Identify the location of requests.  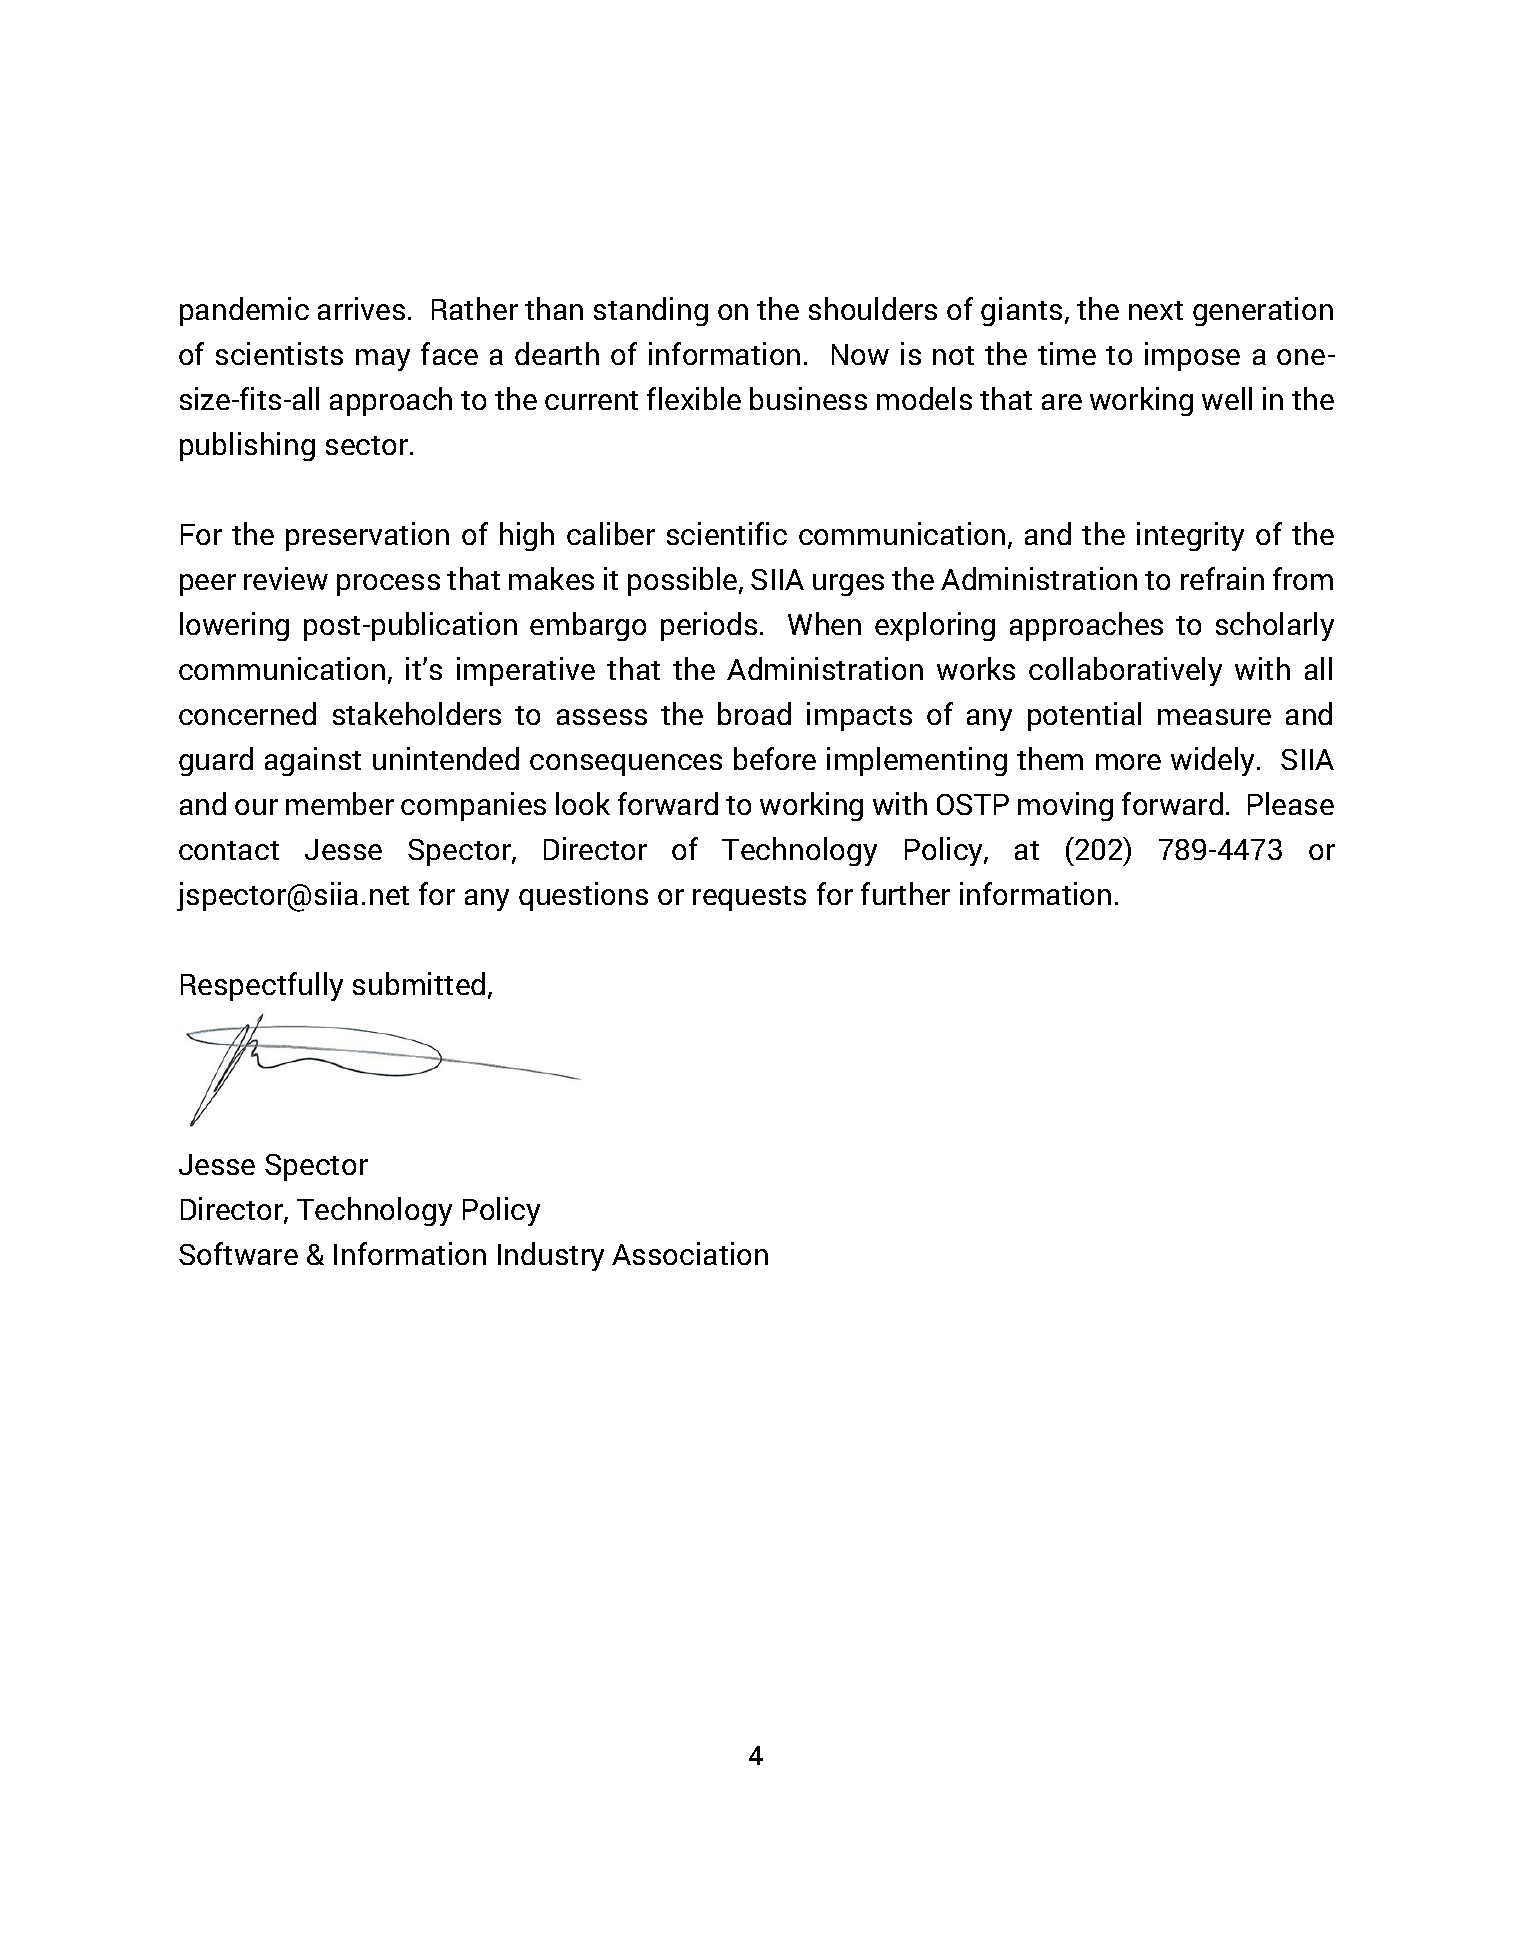
(749, 898).
